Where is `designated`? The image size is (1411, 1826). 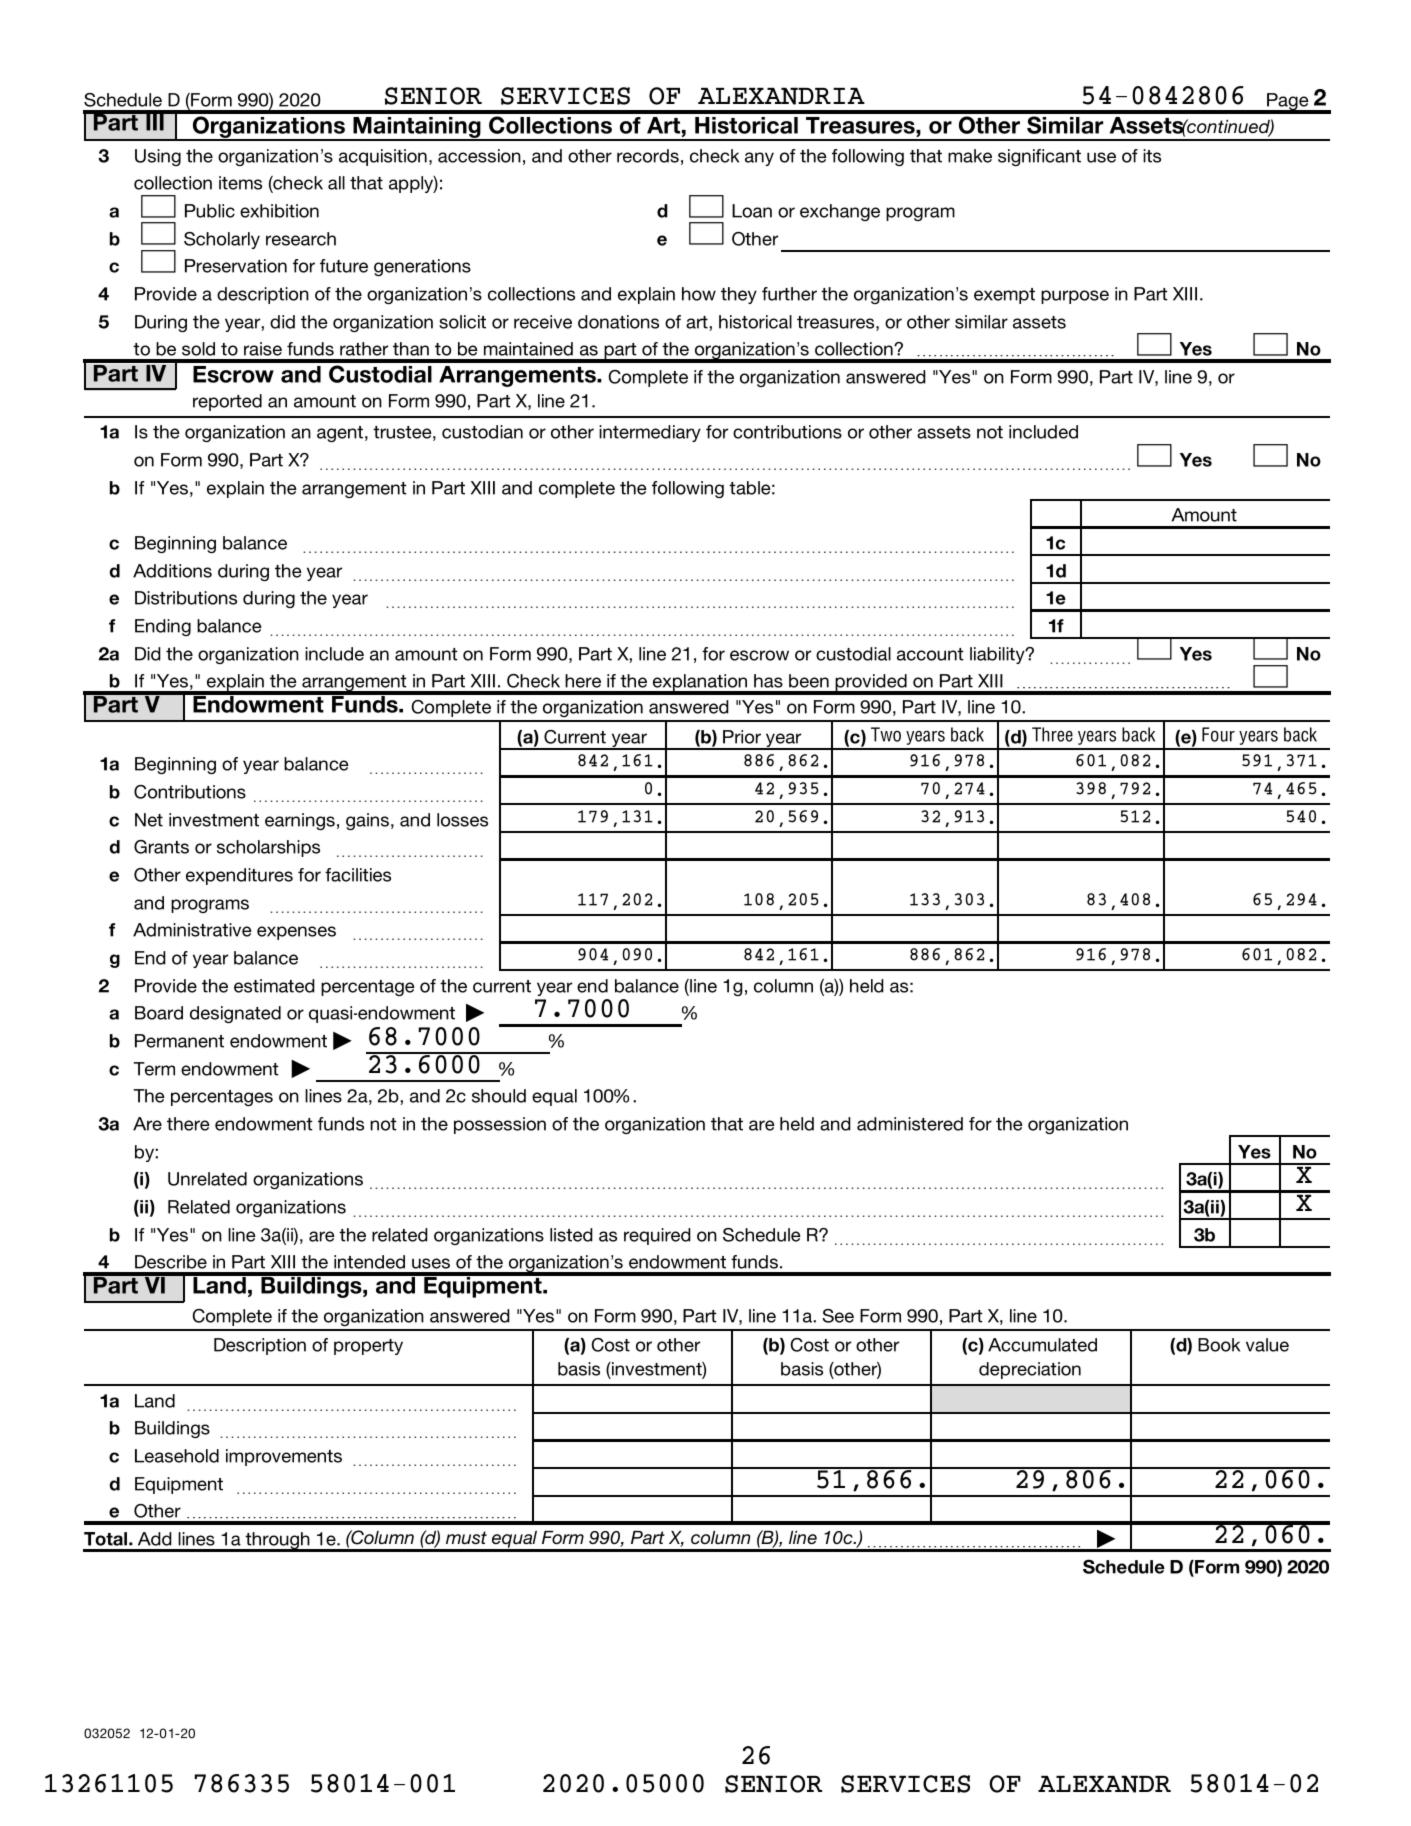
designated is located at coordinates (235, 1014).
